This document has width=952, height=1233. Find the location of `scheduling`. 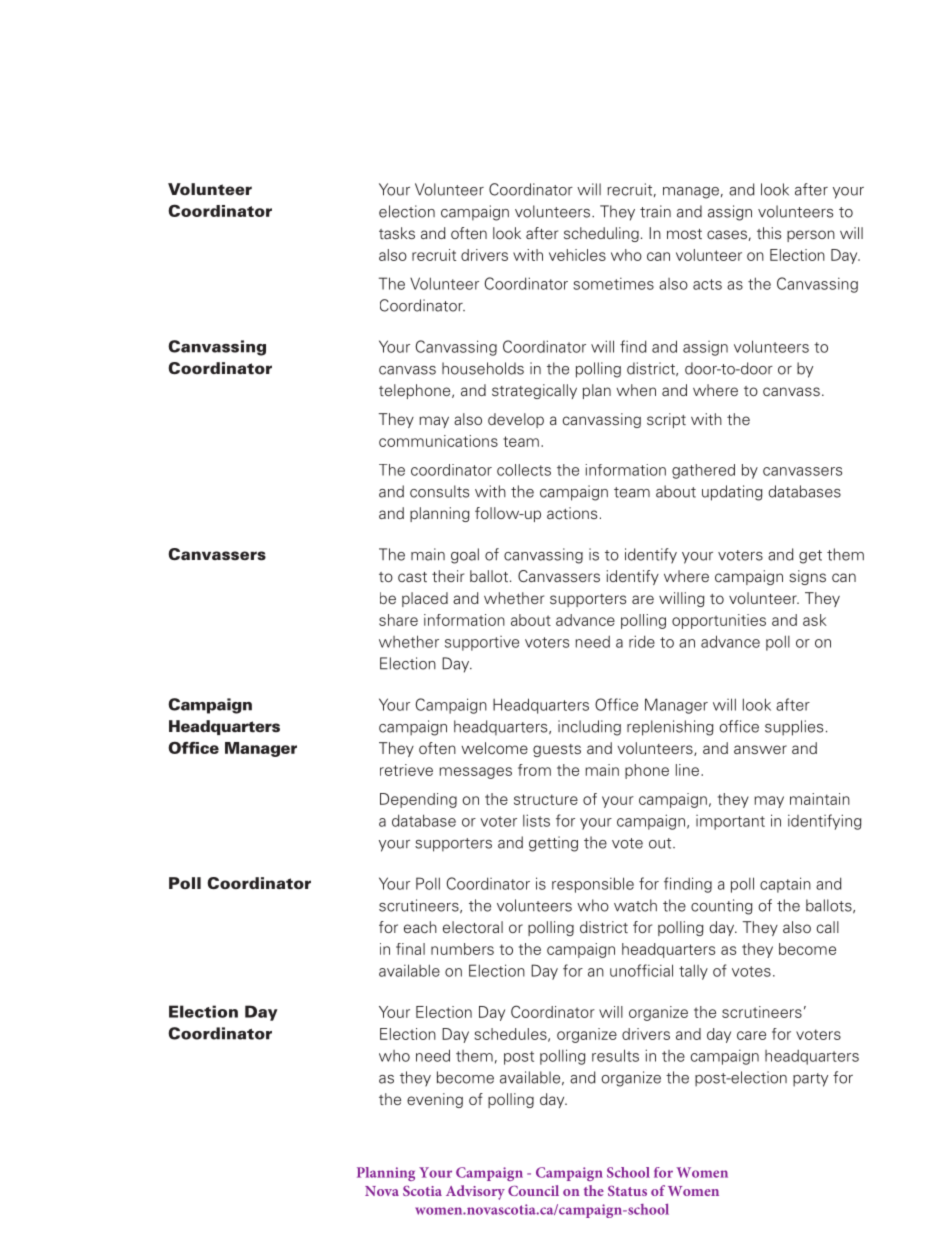

scheduling is located at coordinates (601, 234).
